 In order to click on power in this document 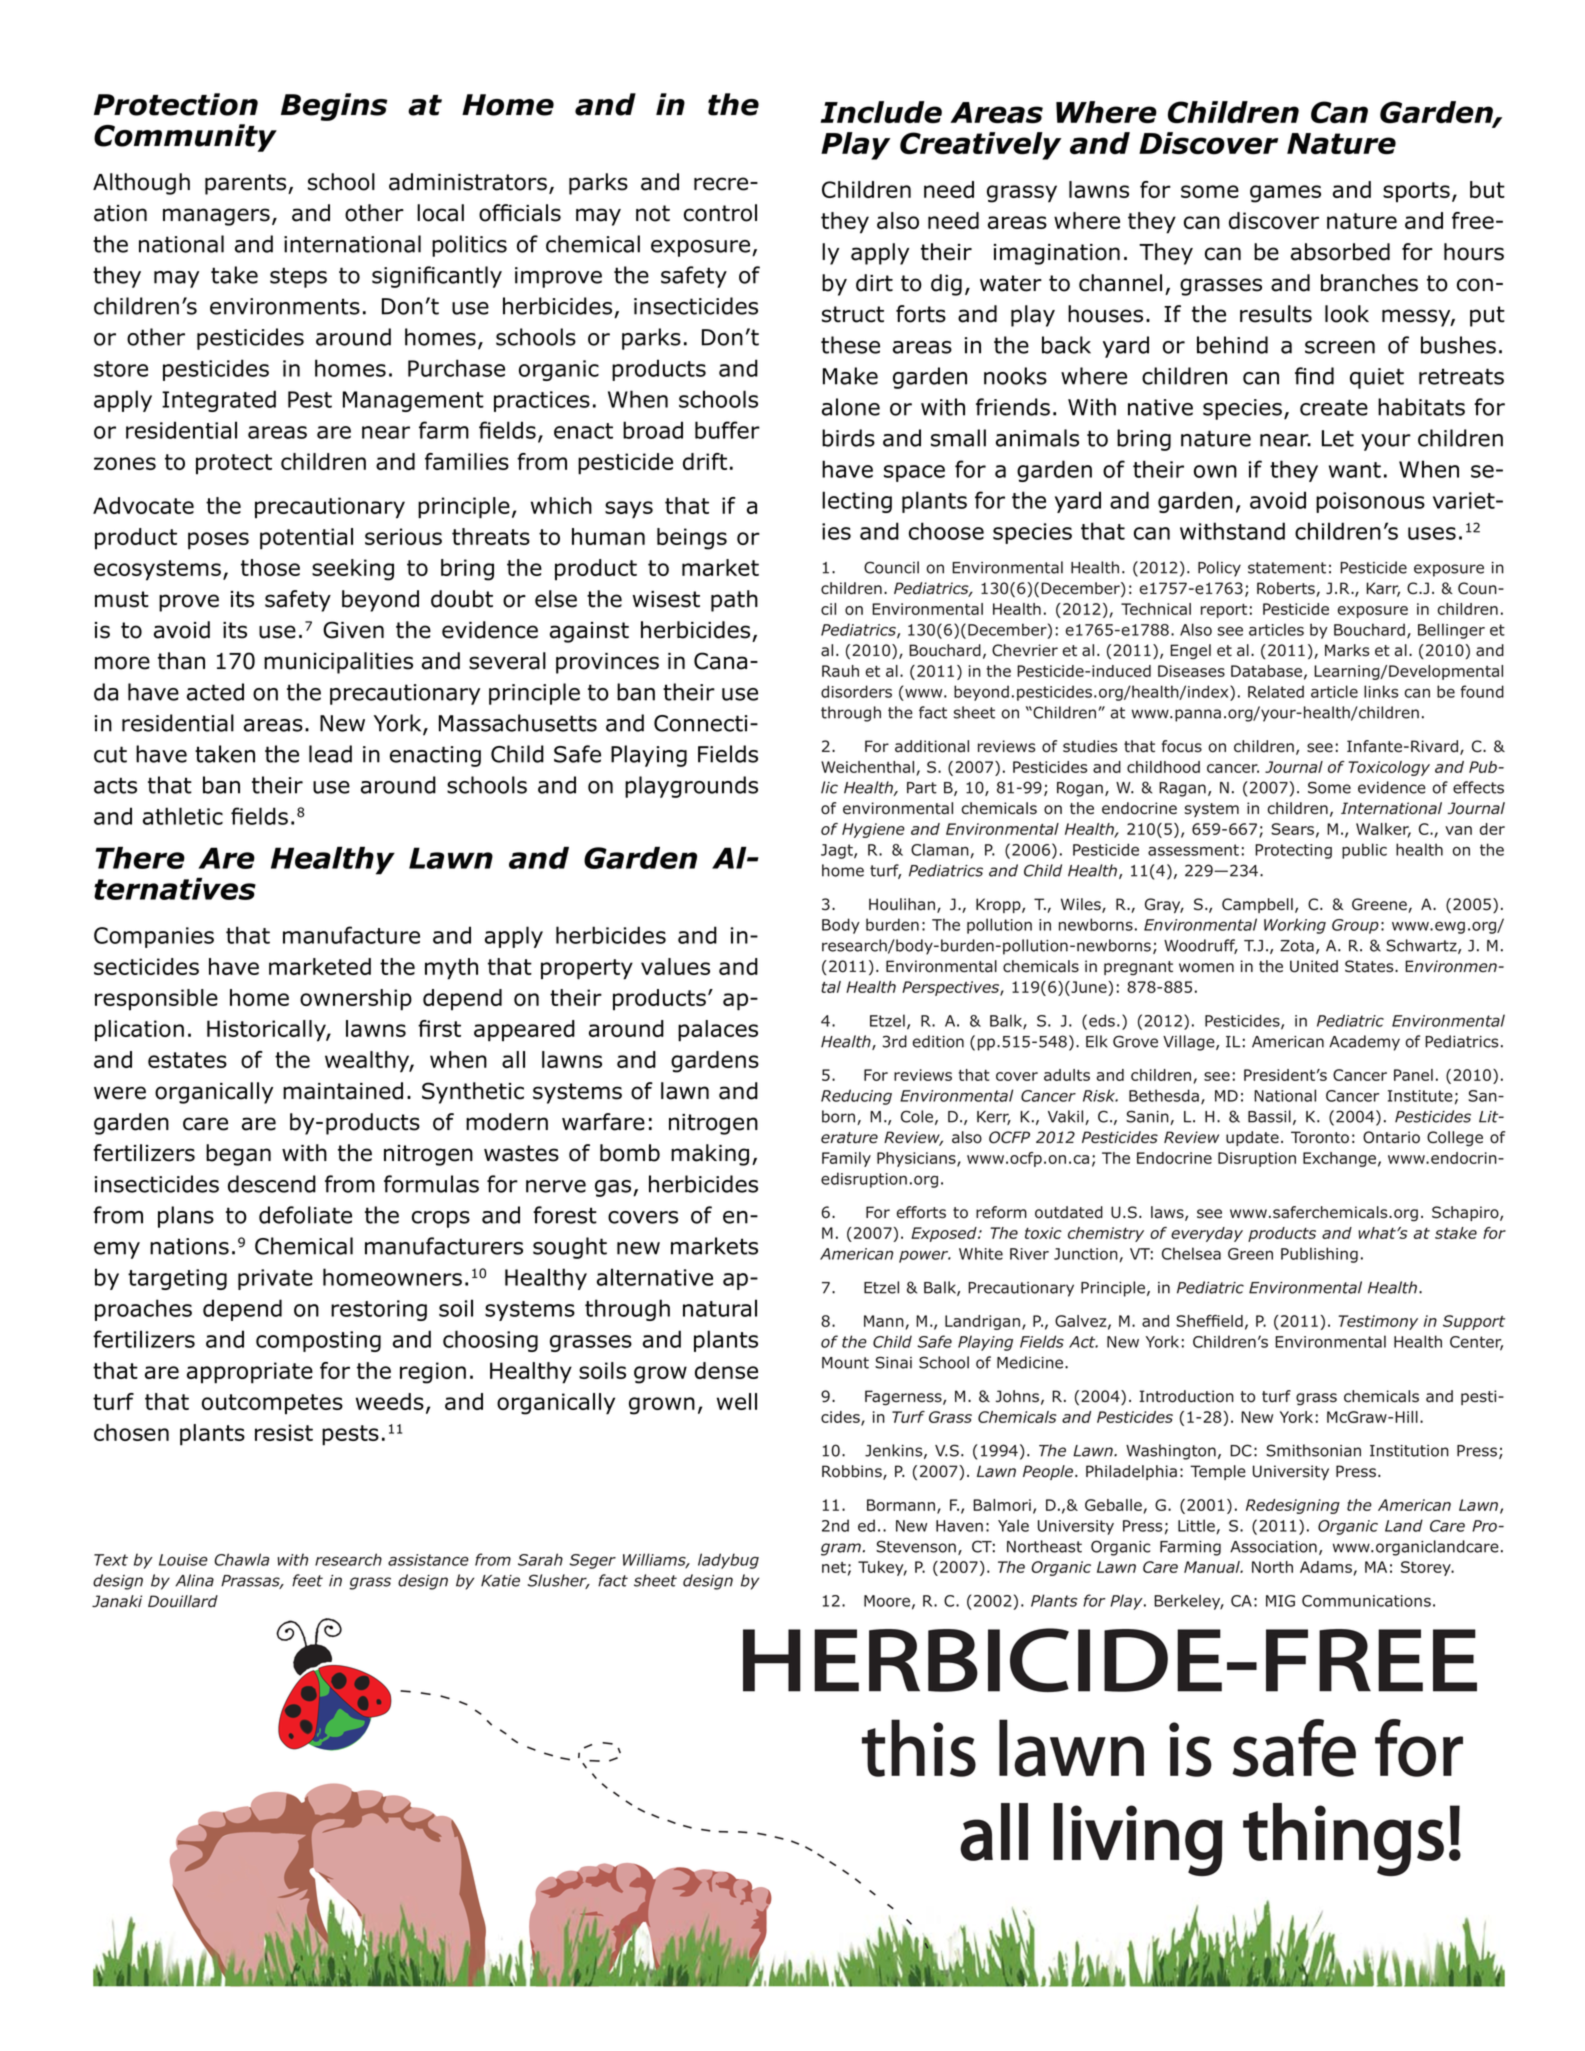, I will do `click(925, 1256)`.
